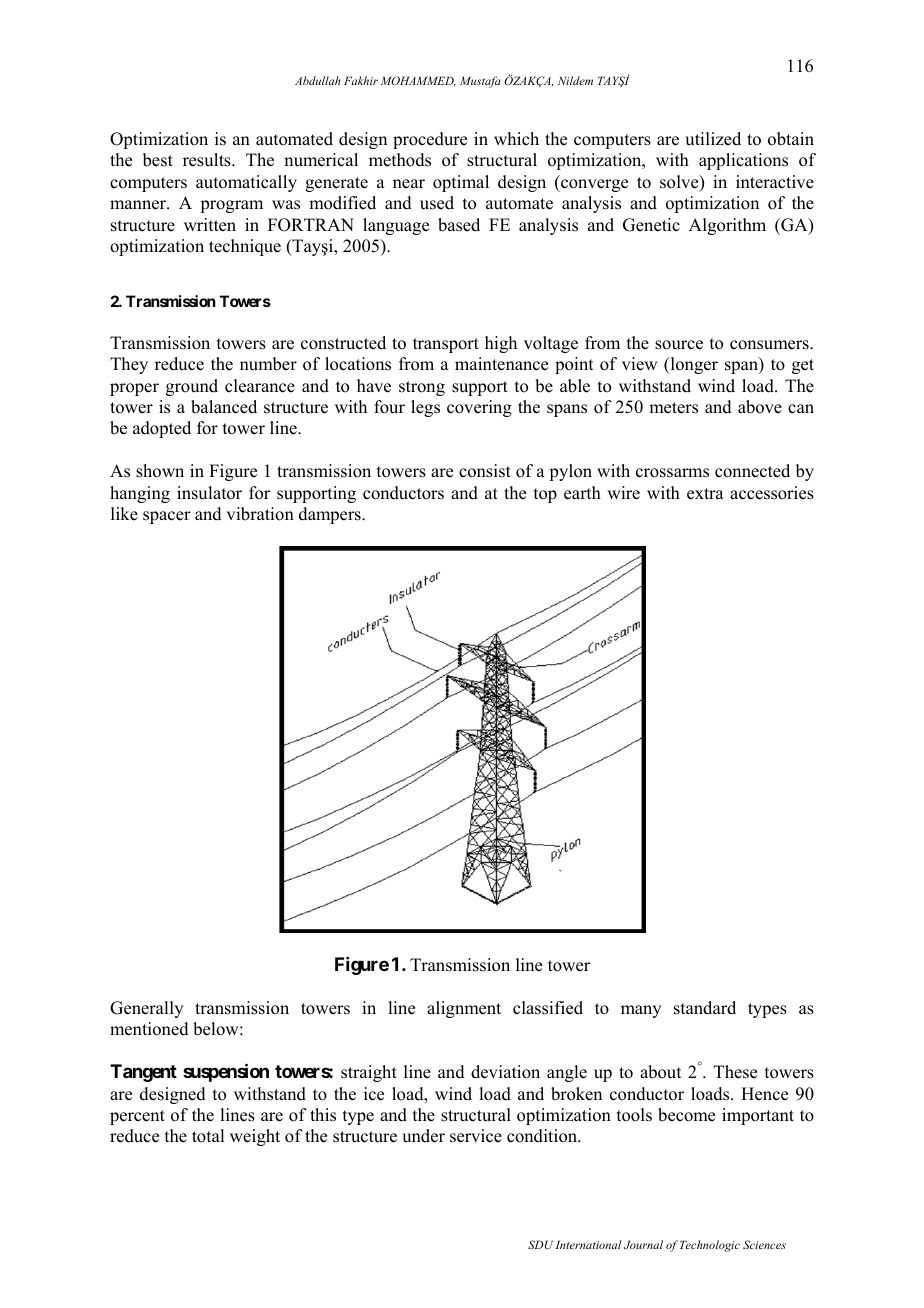 This image has width=924, height=1308. I want to click on total, so click(208, 1136).
